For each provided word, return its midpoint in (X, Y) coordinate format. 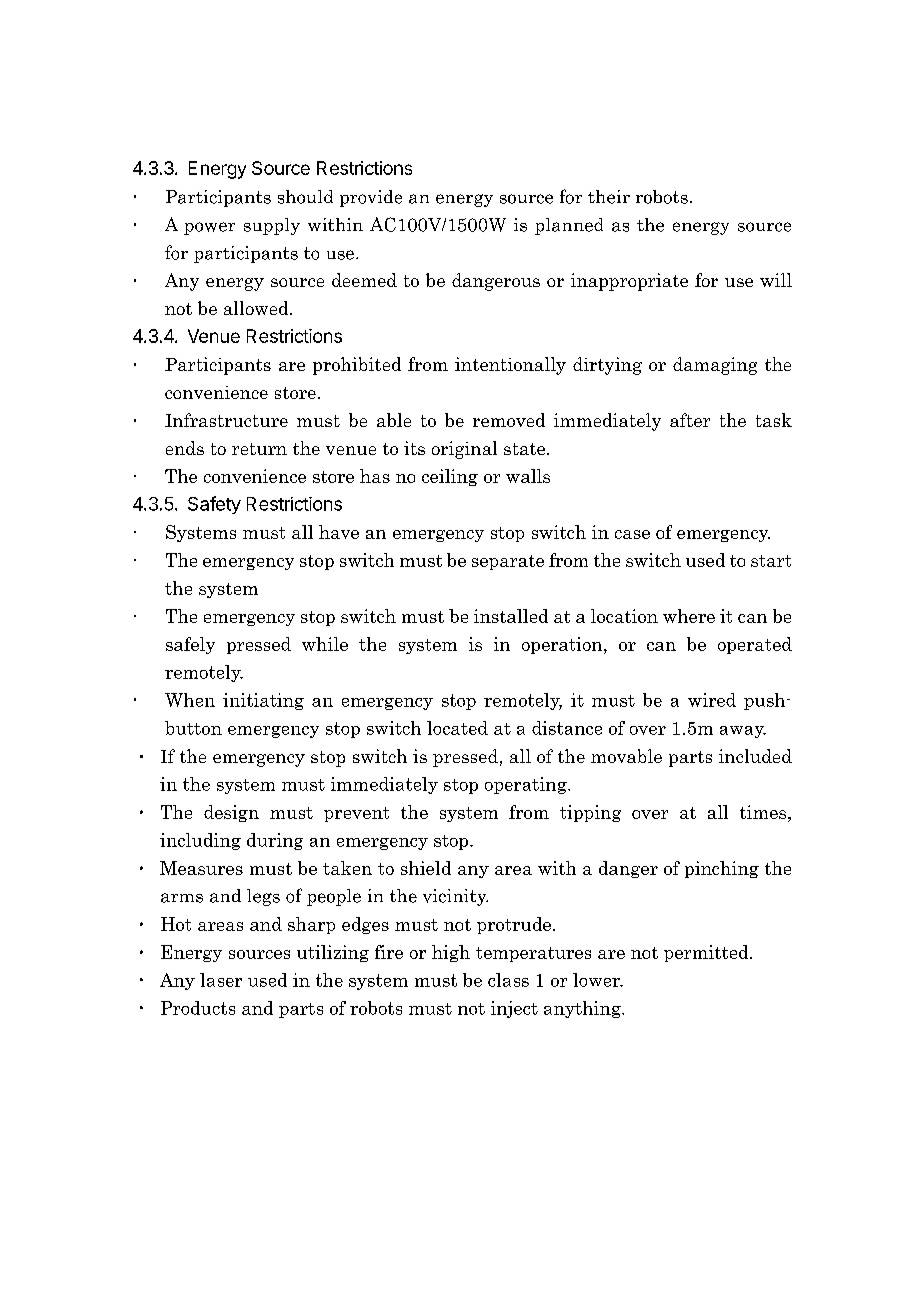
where (689, 616)
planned (569, 226)
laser (221, 980)
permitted (707, 953)
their (609, 197)
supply (272, 226)
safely (190, 645)
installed (511, 616)
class (508, 980)
